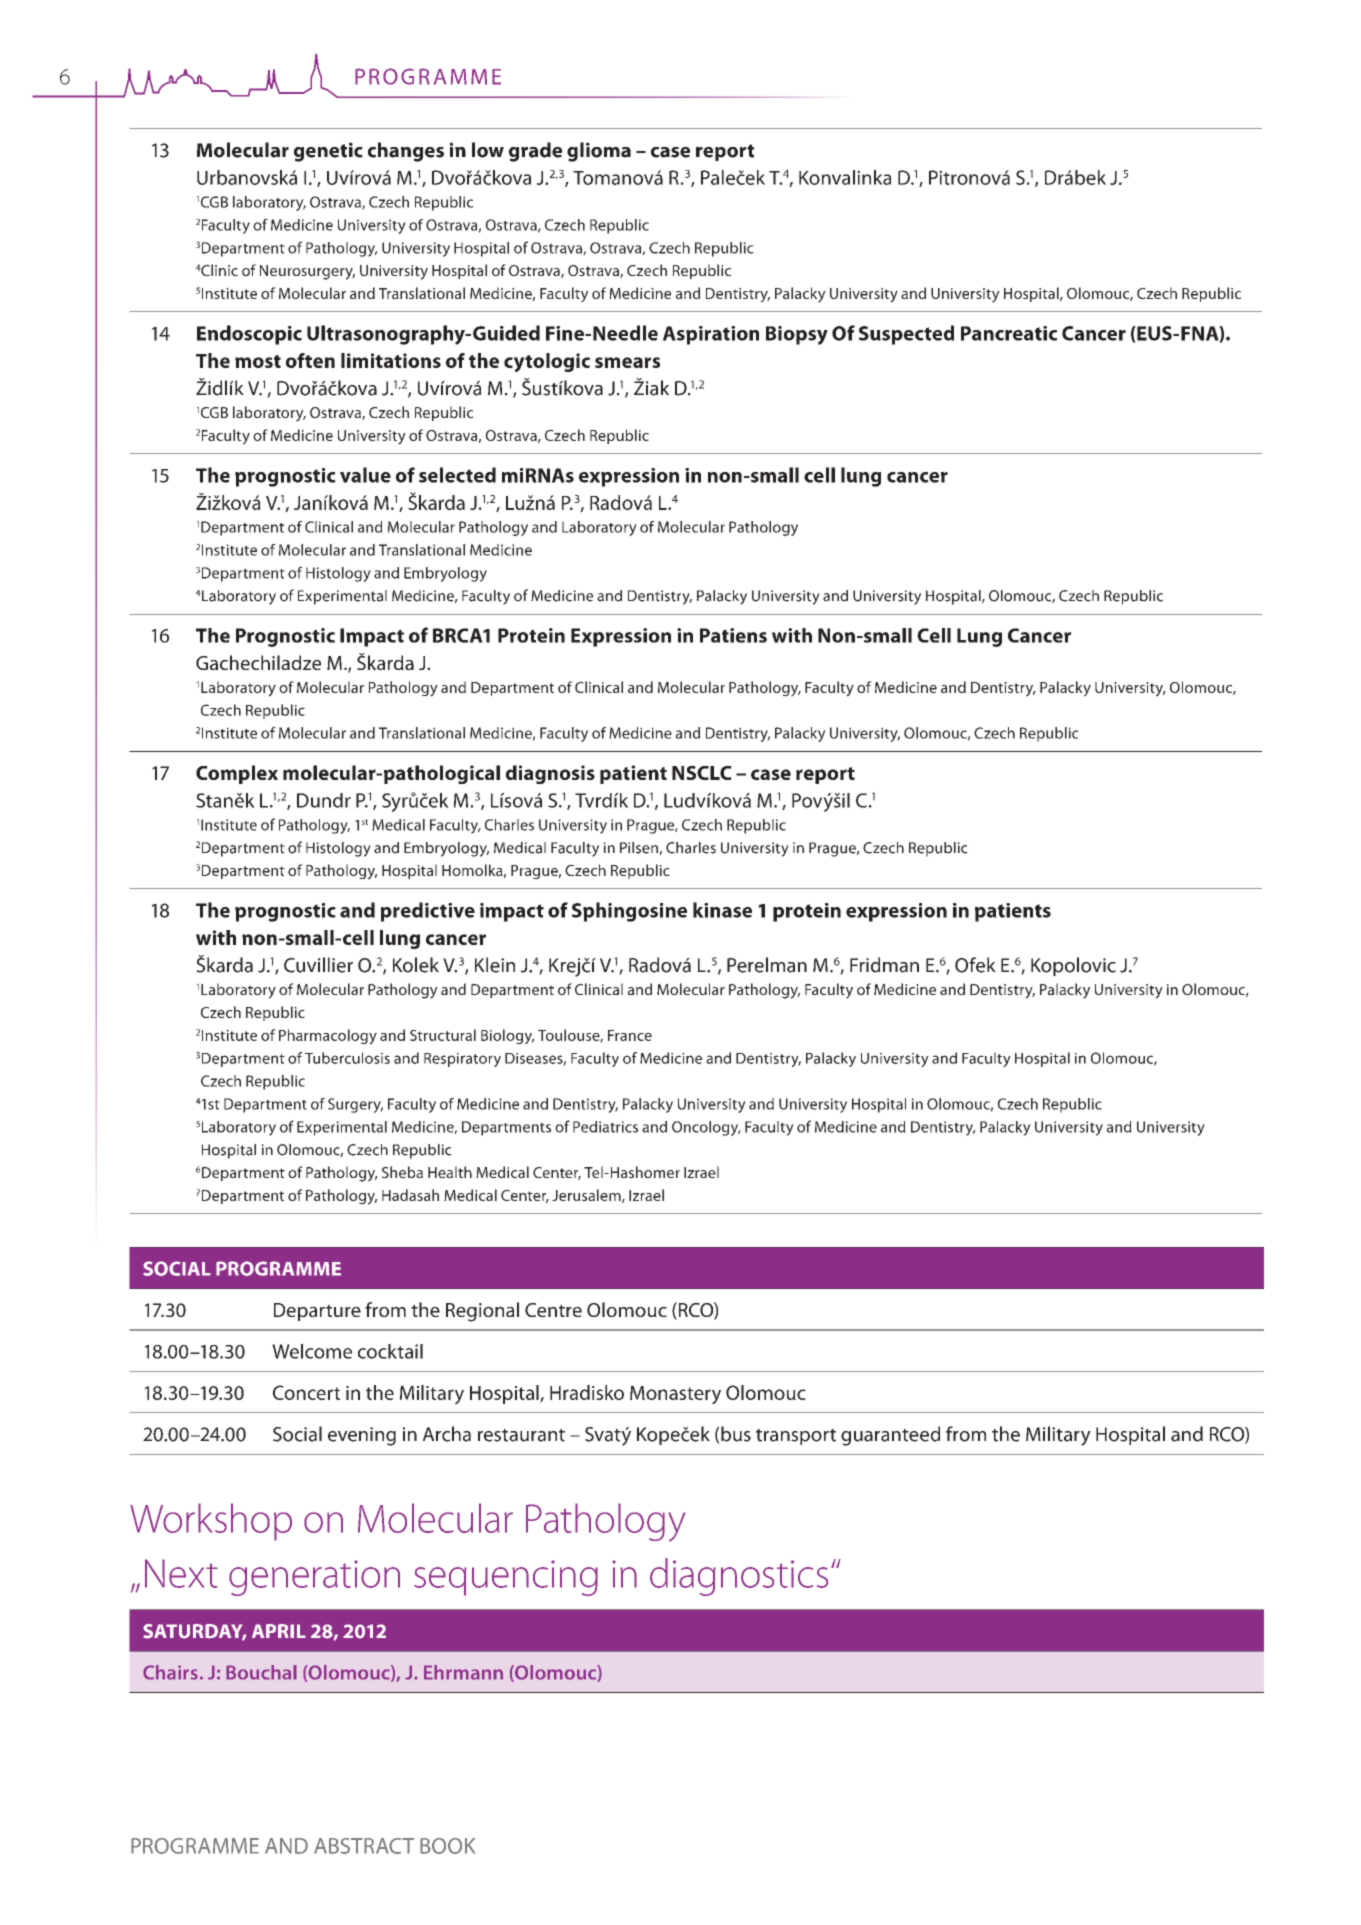  I want to click on genetic, so click(328, 152).
